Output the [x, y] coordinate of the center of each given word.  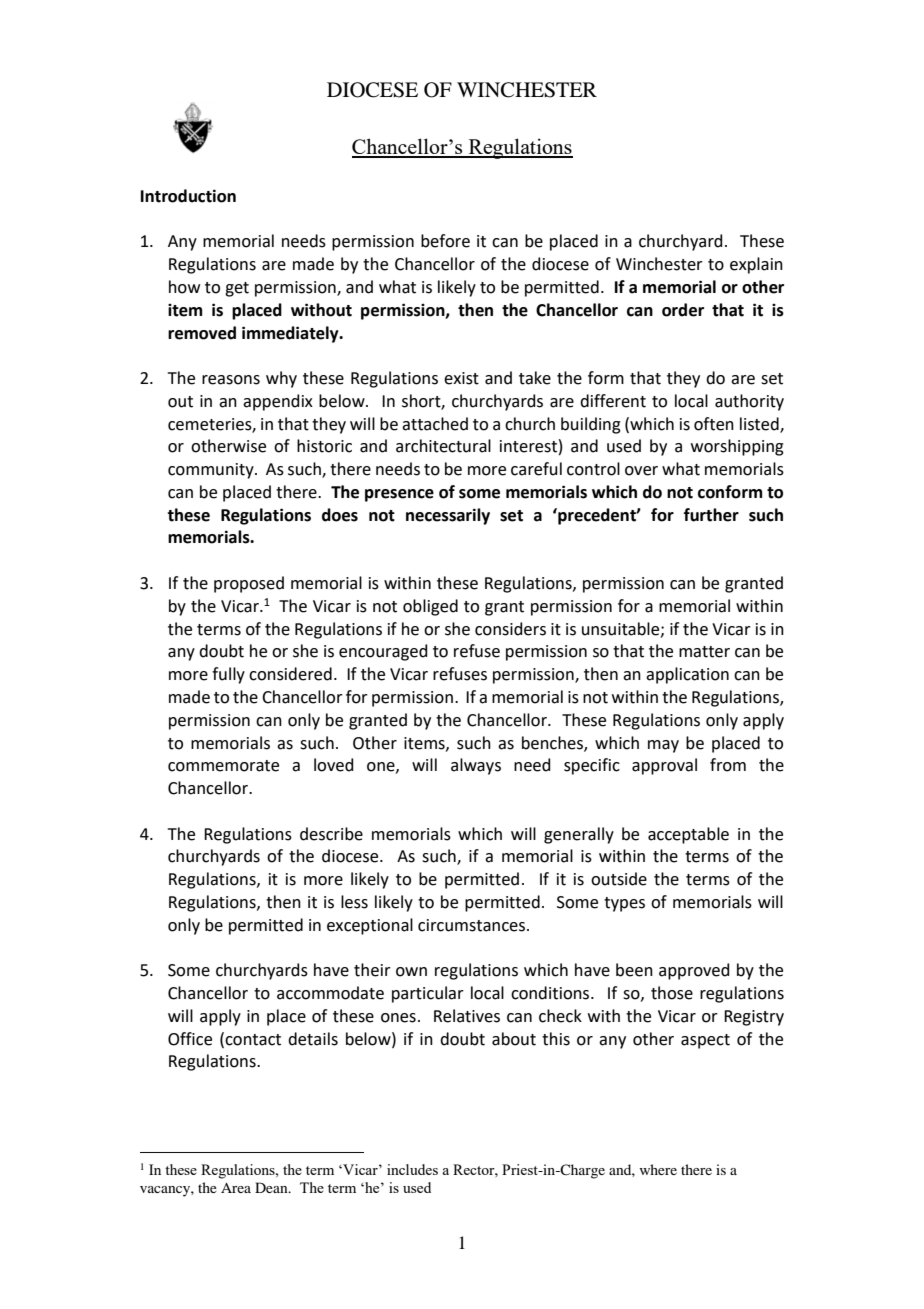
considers [510, 629]
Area [236, 1187]
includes [412, 1169]
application [687, 675]
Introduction [188, 196]
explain [756, 265]
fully [228, 675]
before [445, 241]
